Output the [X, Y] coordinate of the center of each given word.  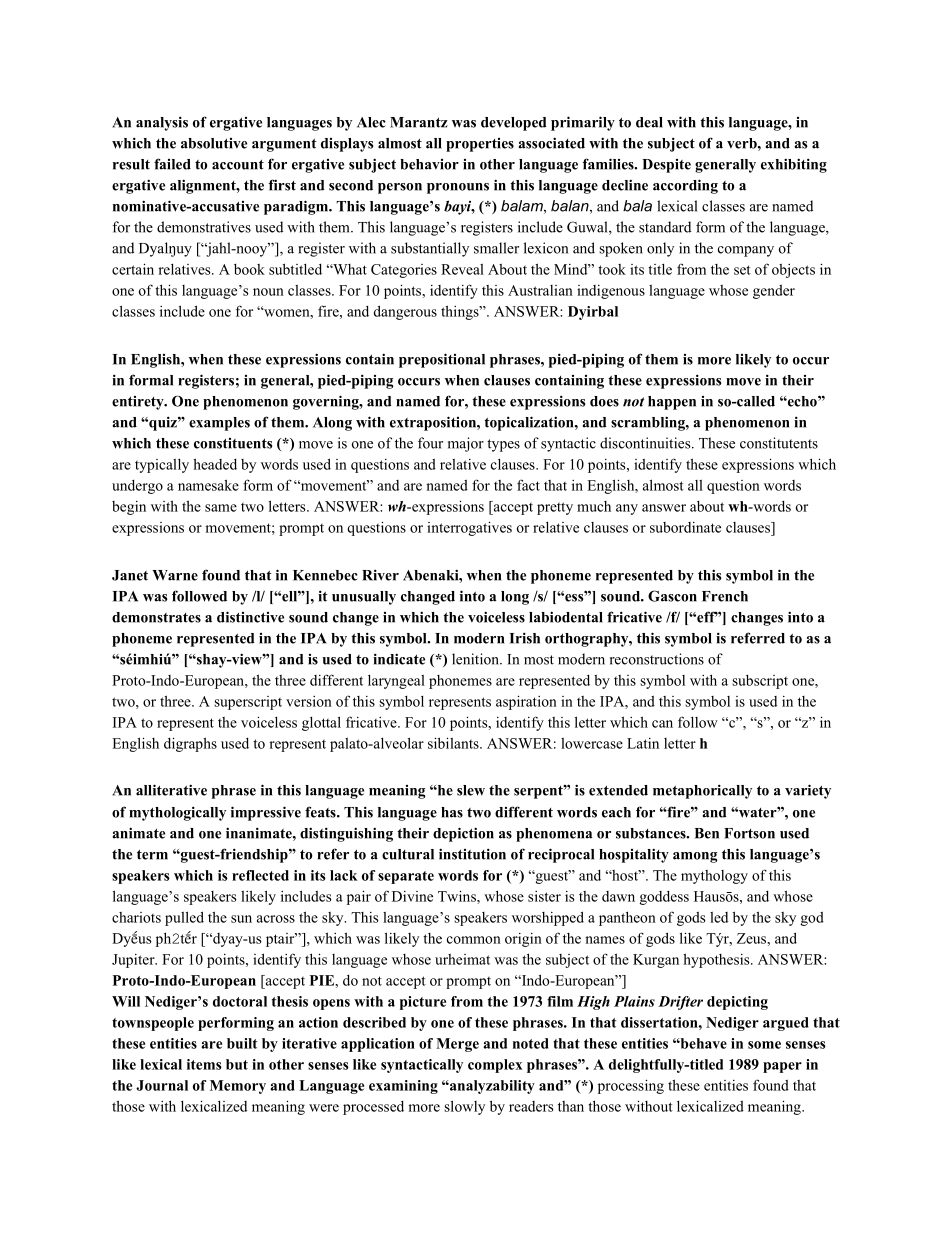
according [685, 186]
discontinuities [646, 443]
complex [495, 1066]
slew [471, 790]
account [238, 165]
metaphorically [702, 791]
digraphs [190, 744]
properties [480, 145]
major [466, 444]
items [204, 1064]
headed [215, 464]
